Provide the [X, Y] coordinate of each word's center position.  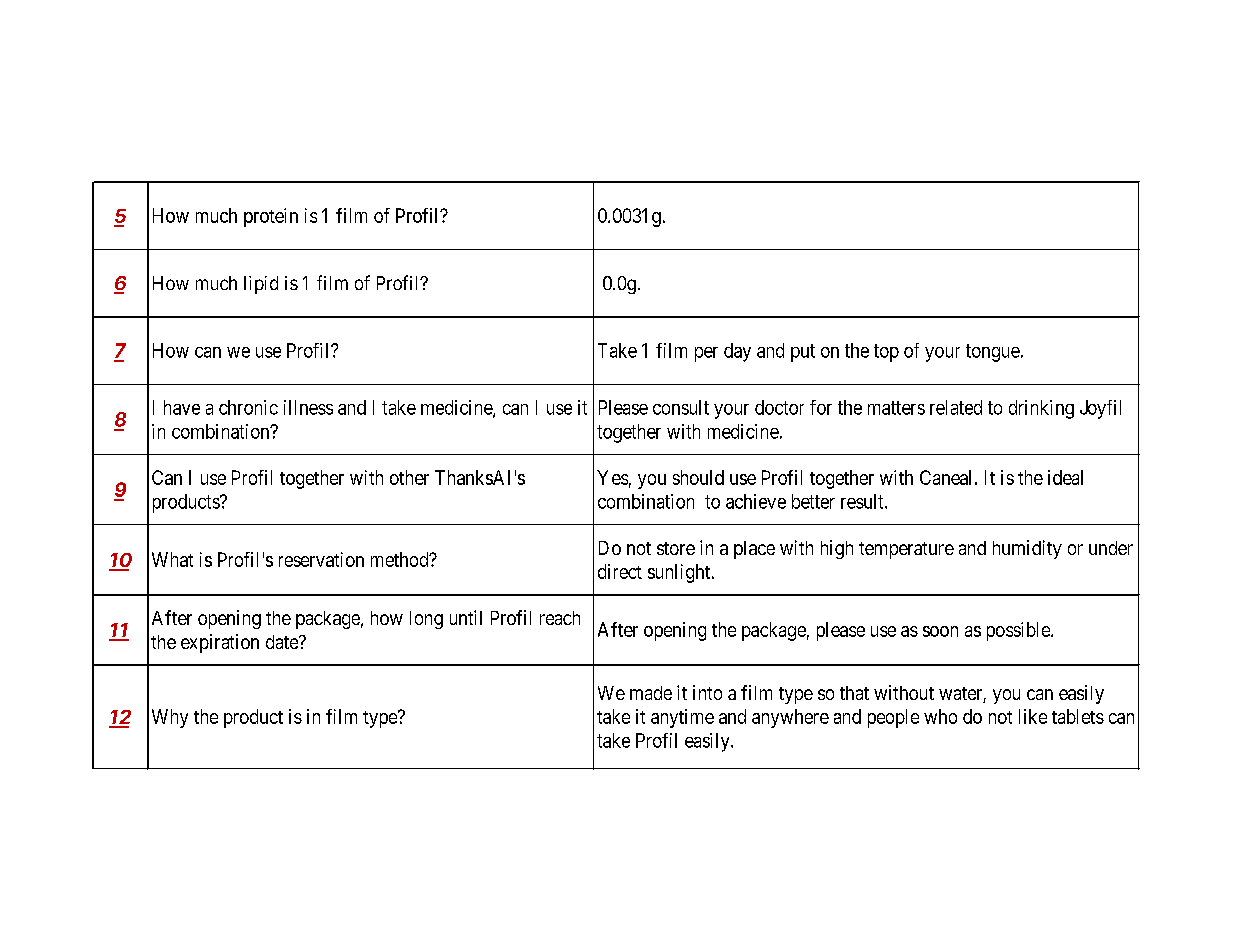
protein [271, 217]
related [956, 407]
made [651, 693]
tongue [993, 353]
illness [308, 407]
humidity [1027, 549]
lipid [261, 285]
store [676, 548]
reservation [321, 559]
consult [681, 407]
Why [170, 718]
